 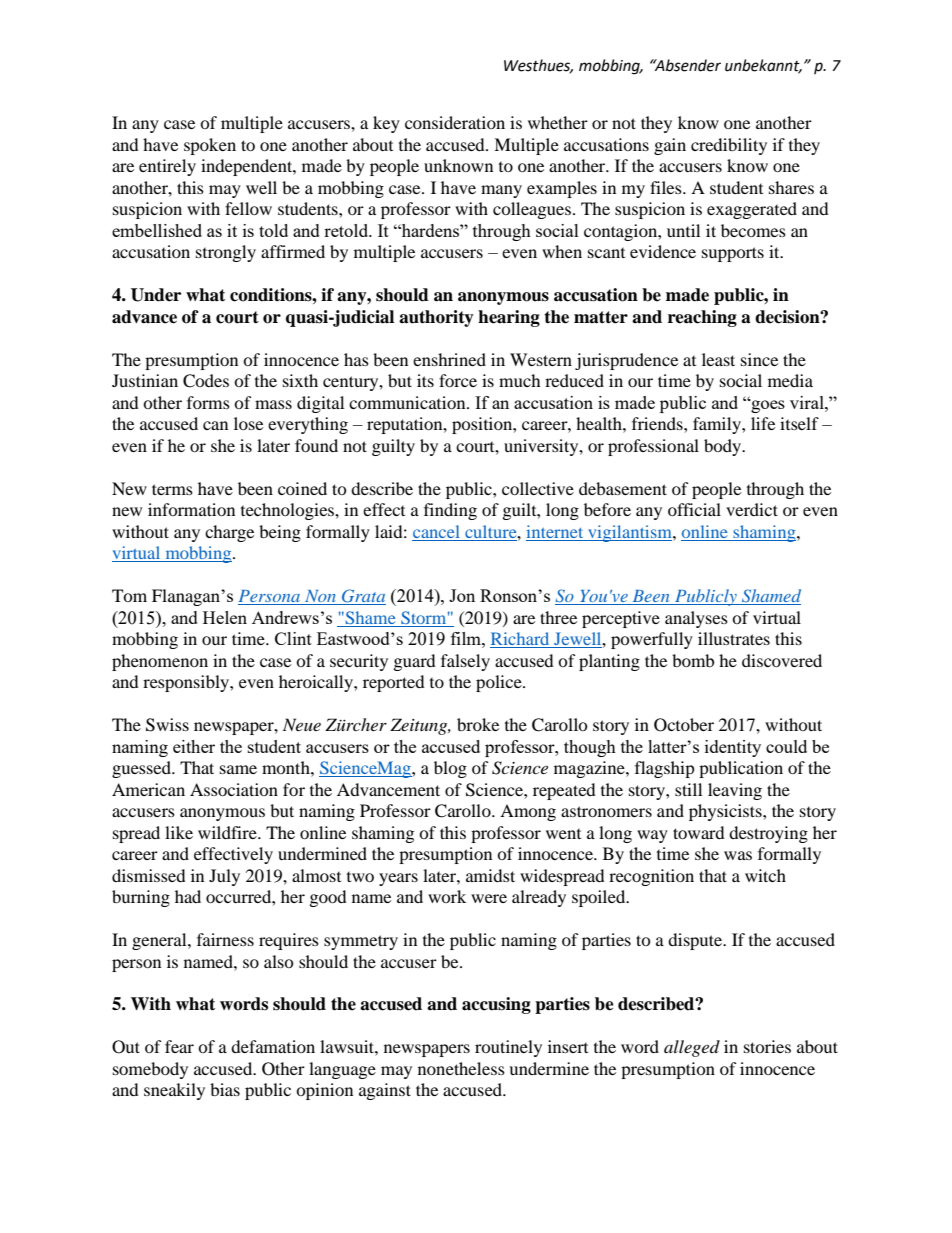 I want to click on consideration, so click(x=455, y=122).
